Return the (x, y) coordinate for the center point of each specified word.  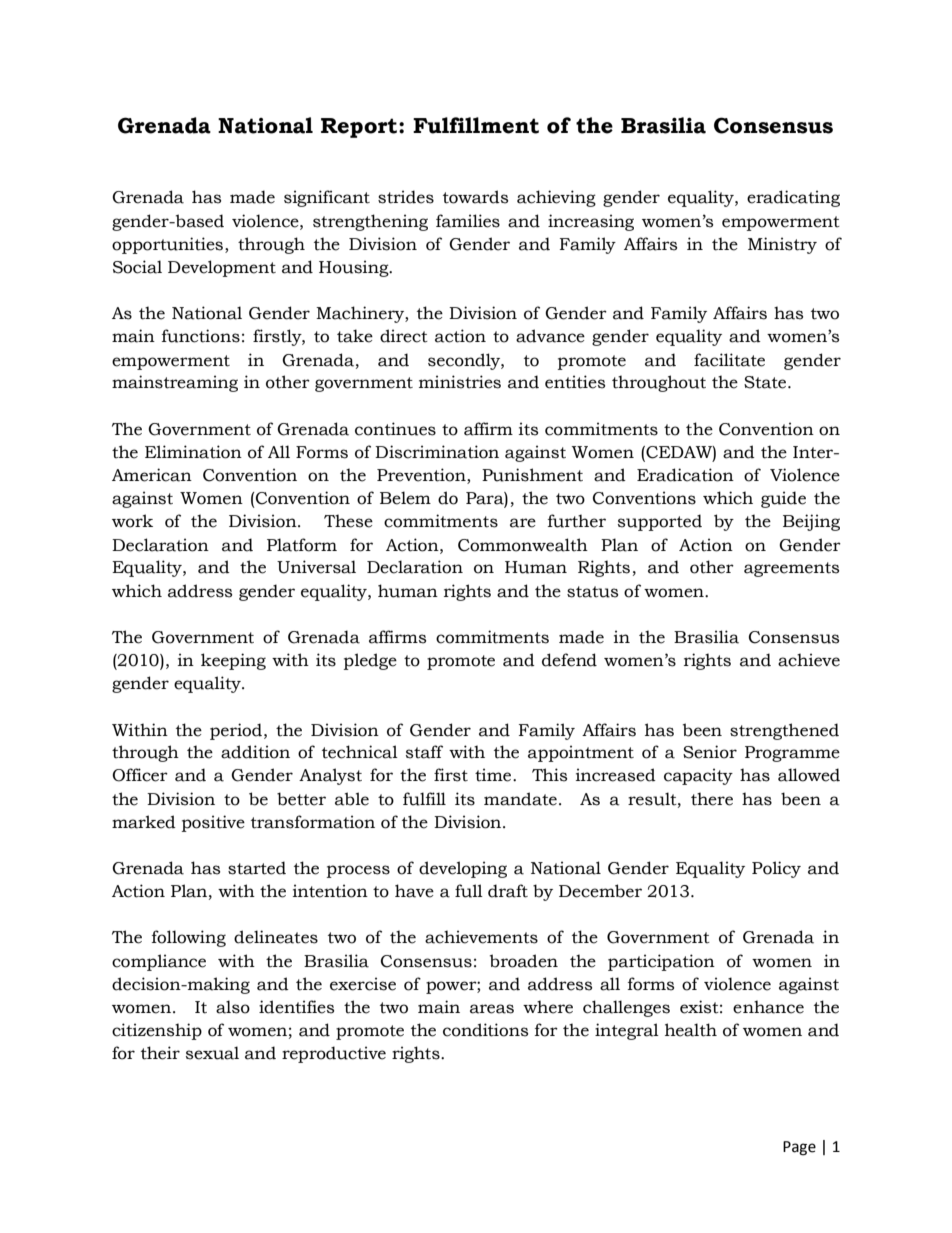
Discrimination (437, 452)
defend (569, 660)
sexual (212, 1053)
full (469, 891)
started (257, 868)
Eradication (685, 475)
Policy (776, 869)
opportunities (169, 245)
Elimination (193, 452)
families (468, 221)
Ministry (782, 245)
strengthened (784, 731)
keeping (233, 661)
